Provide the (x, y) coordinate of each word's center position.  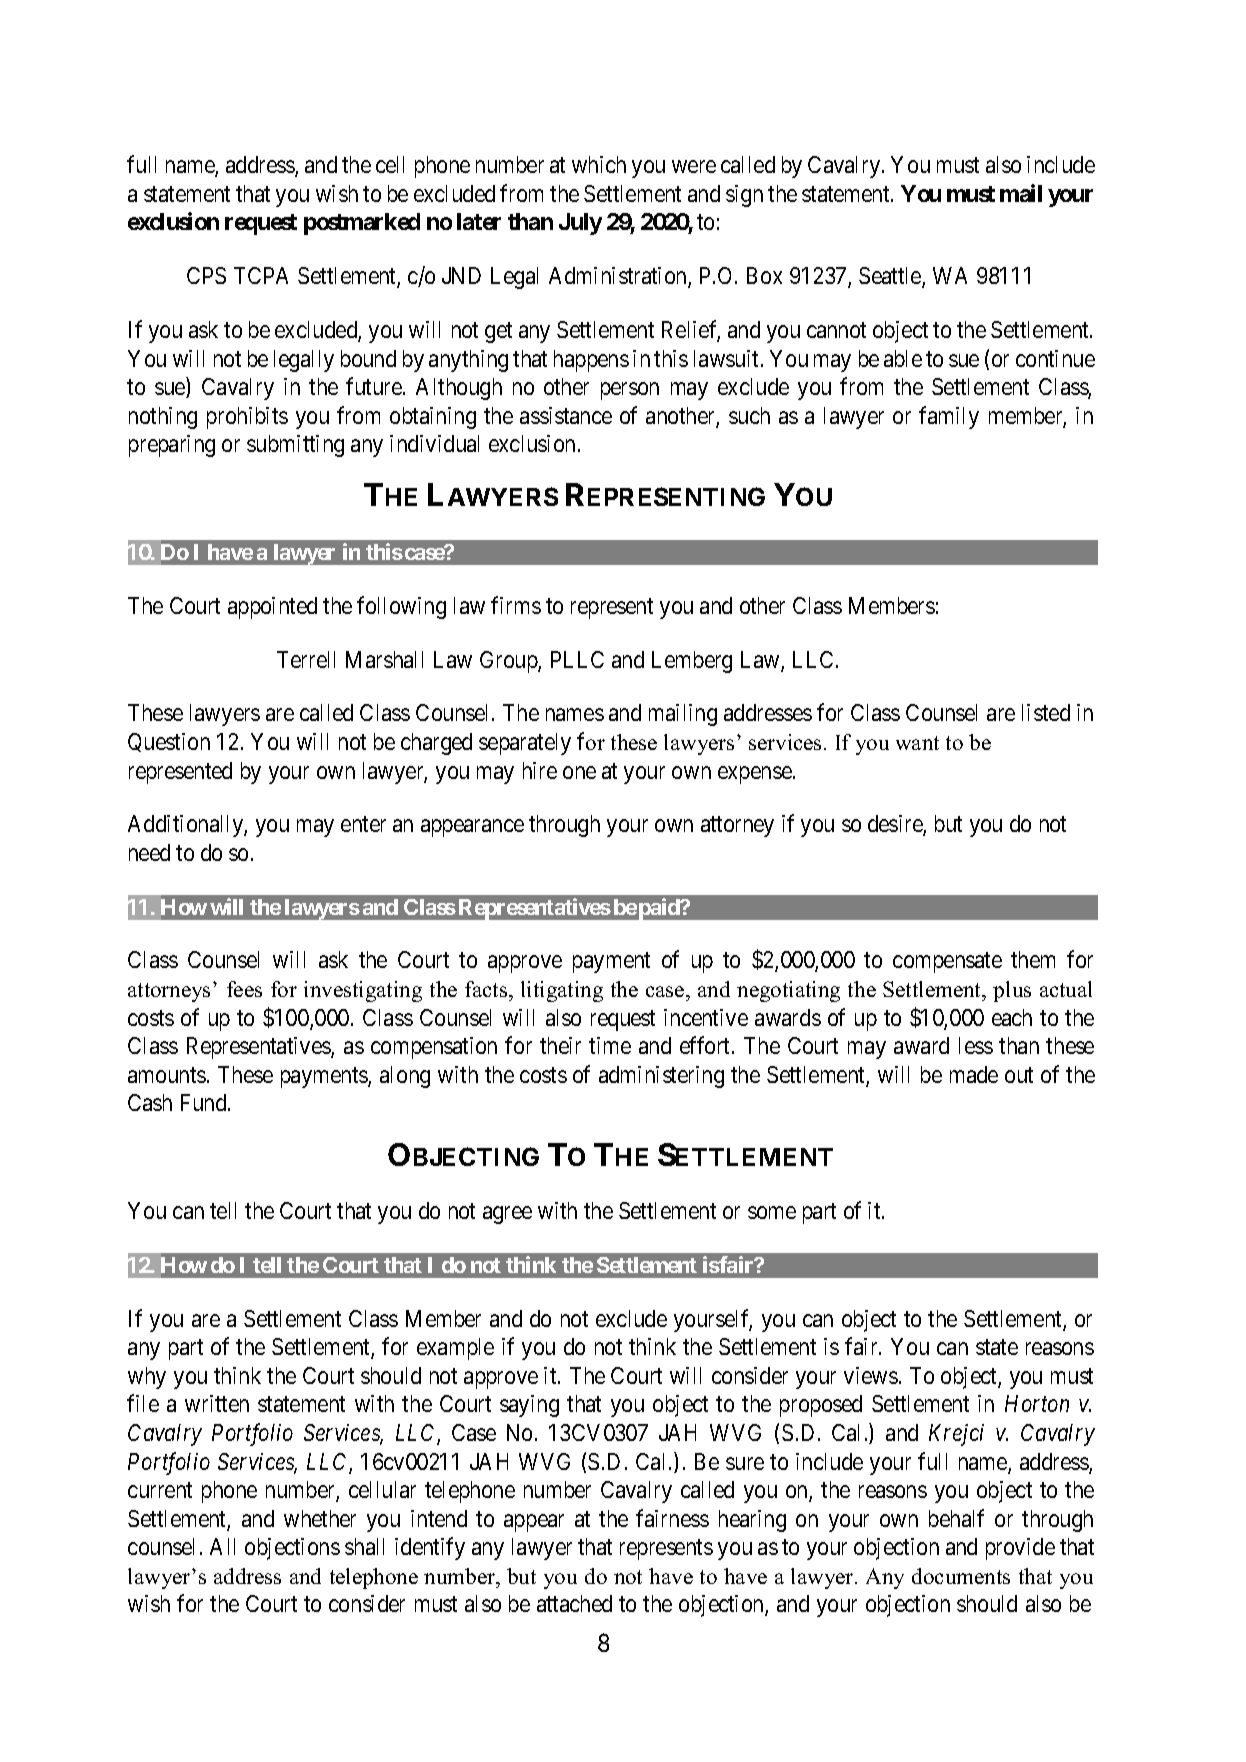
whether (320, 1518)
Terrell (306, 659)
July (580, 224)
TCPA (261, 275)
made (974, 1074)
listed (1046, 712)
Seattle (891, 277)
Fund (205, 1102)
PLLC (577, 659)
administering (661, 1077)
